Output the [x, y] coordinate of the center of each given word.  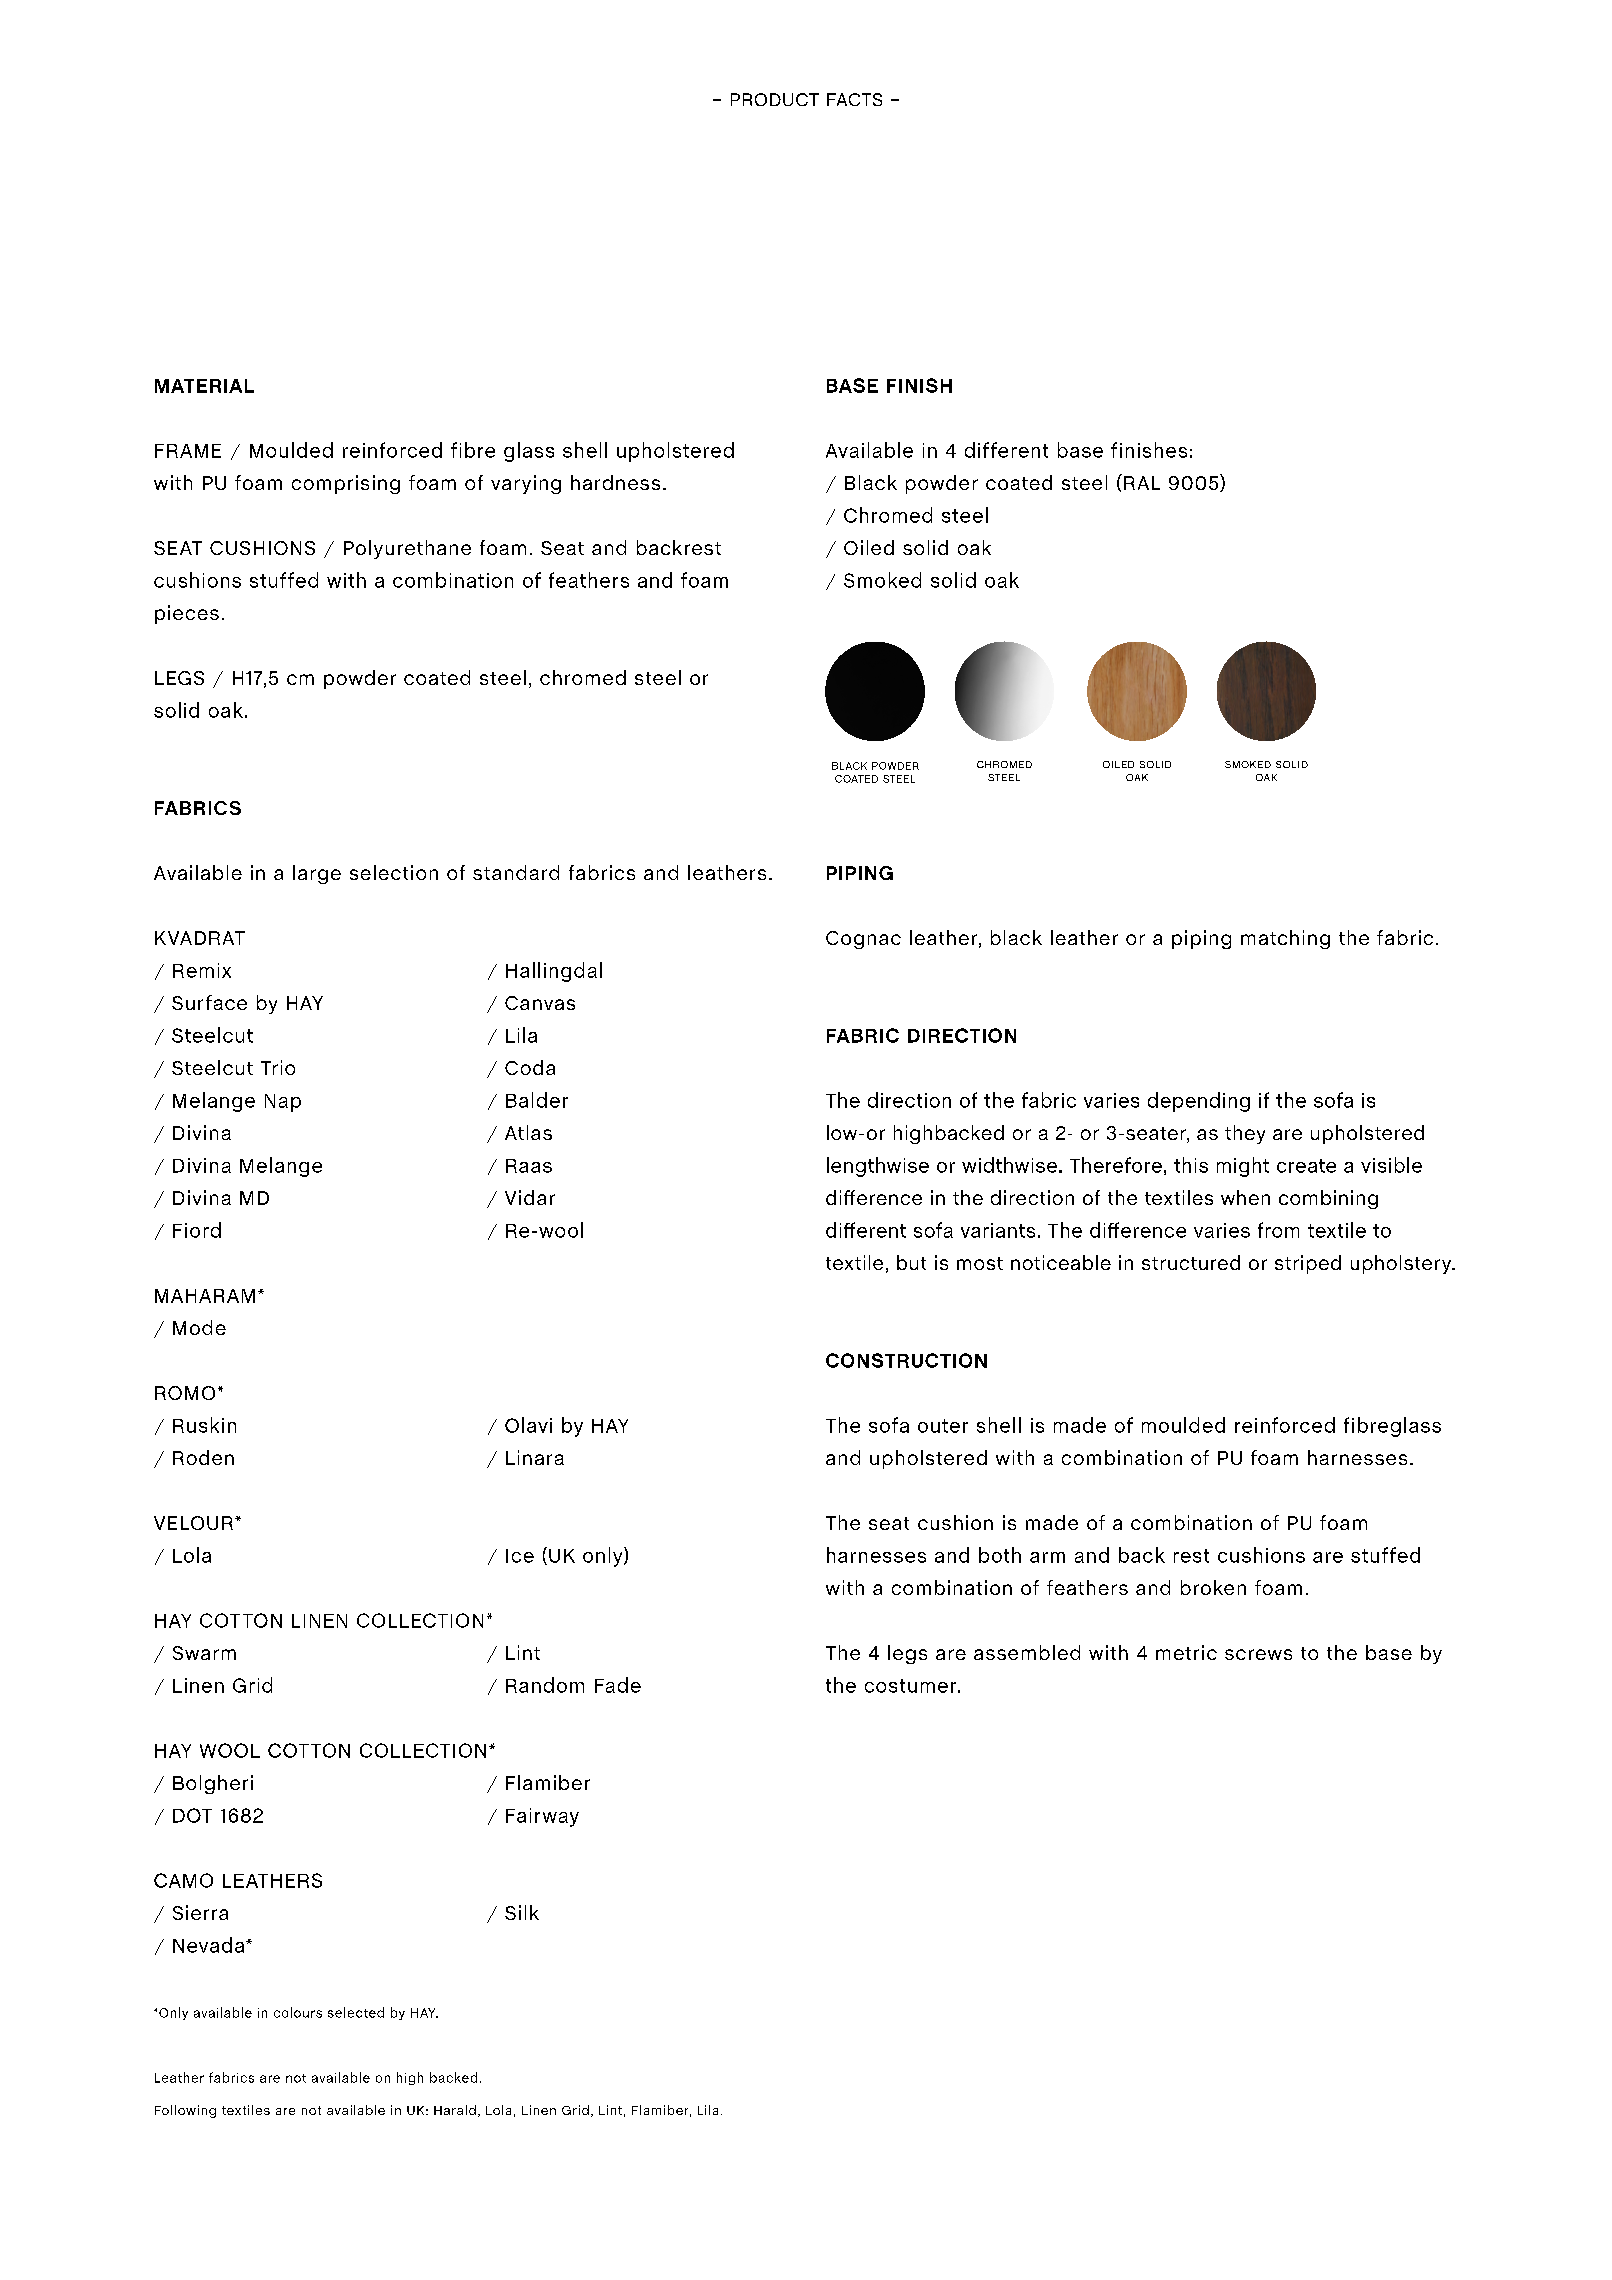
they [1245, 1134]
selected [356, 2012]
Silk [522, 1912]
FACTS [854, 99]
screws [1258, 1654]
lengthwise [878, 1167]
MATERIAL [204, 386]
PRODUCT [775, 99]
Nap [283, 1103]
